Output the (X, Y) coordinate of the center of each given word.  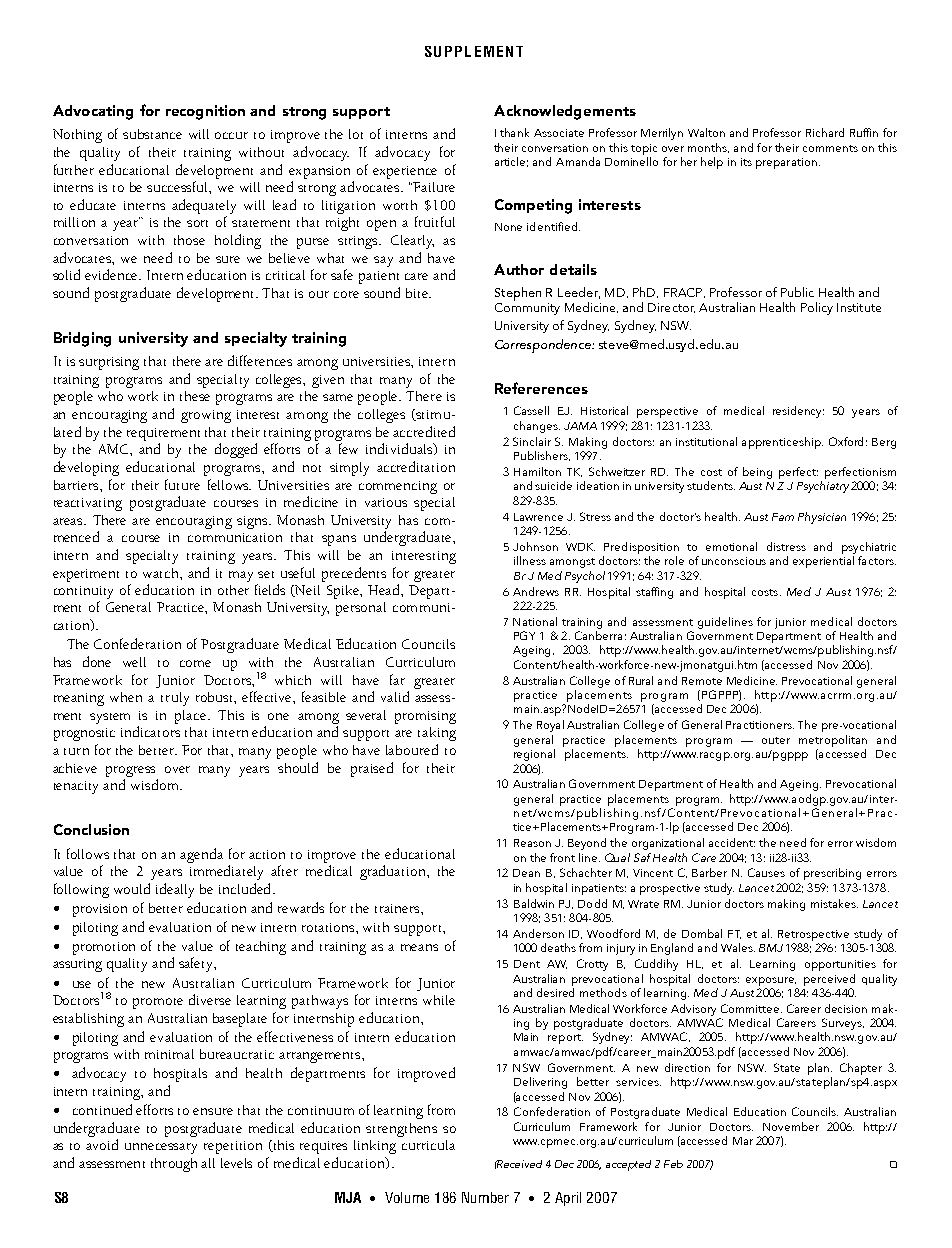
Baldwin (534, 903)
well (134, 662)
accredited (424, 431)
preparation (786, 163)
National (535, 621)
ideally (175, 890)
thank (514, 132)
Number (485, 1197)
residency (798, 412)
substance (152, 134)
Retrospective (813, 935)
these (195, 396)
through (174, 1165)
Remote (702, 681)
